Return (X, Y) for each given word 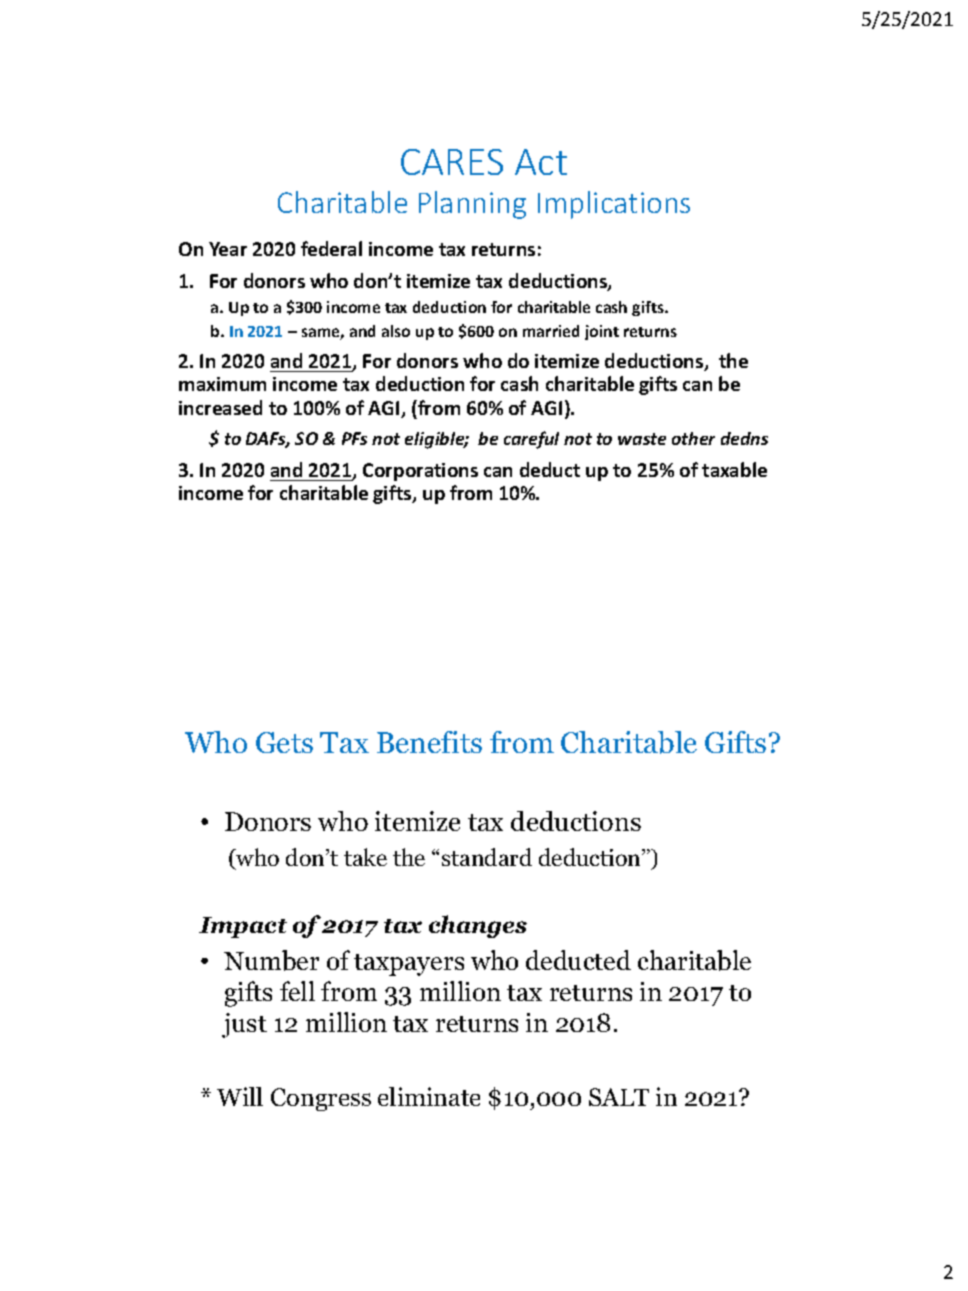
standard (487, 857)
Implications (614, 205)
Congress (321, 1099)
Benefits (429, 742)
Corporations (420, 472)
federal (331, 248)
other (693, 438)
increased (220, 407)
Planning (472, 205)
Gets (284, 742)
